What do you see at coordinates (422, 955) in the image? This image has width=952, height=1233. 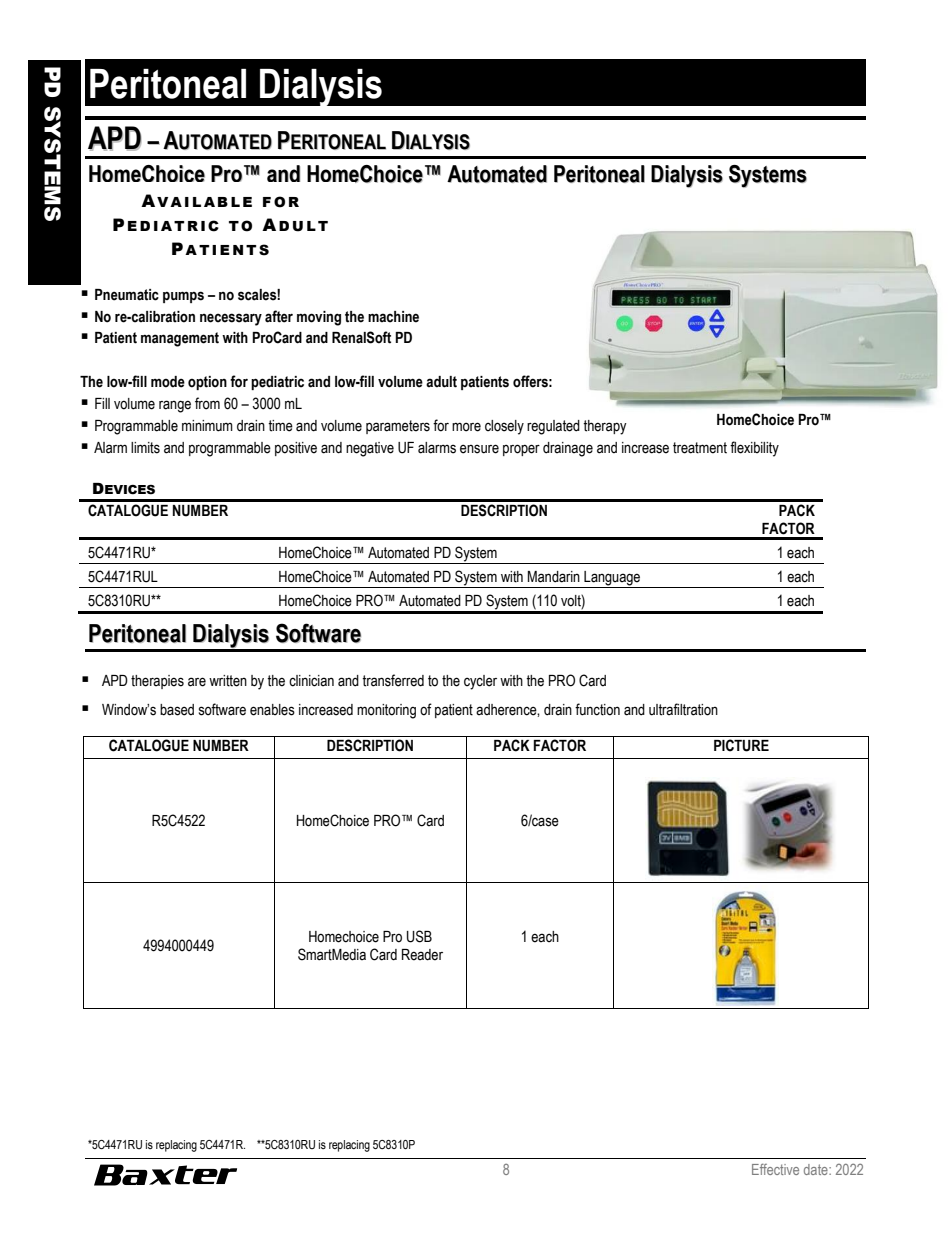 I see `Reader` at bounding box center [422, 955].
